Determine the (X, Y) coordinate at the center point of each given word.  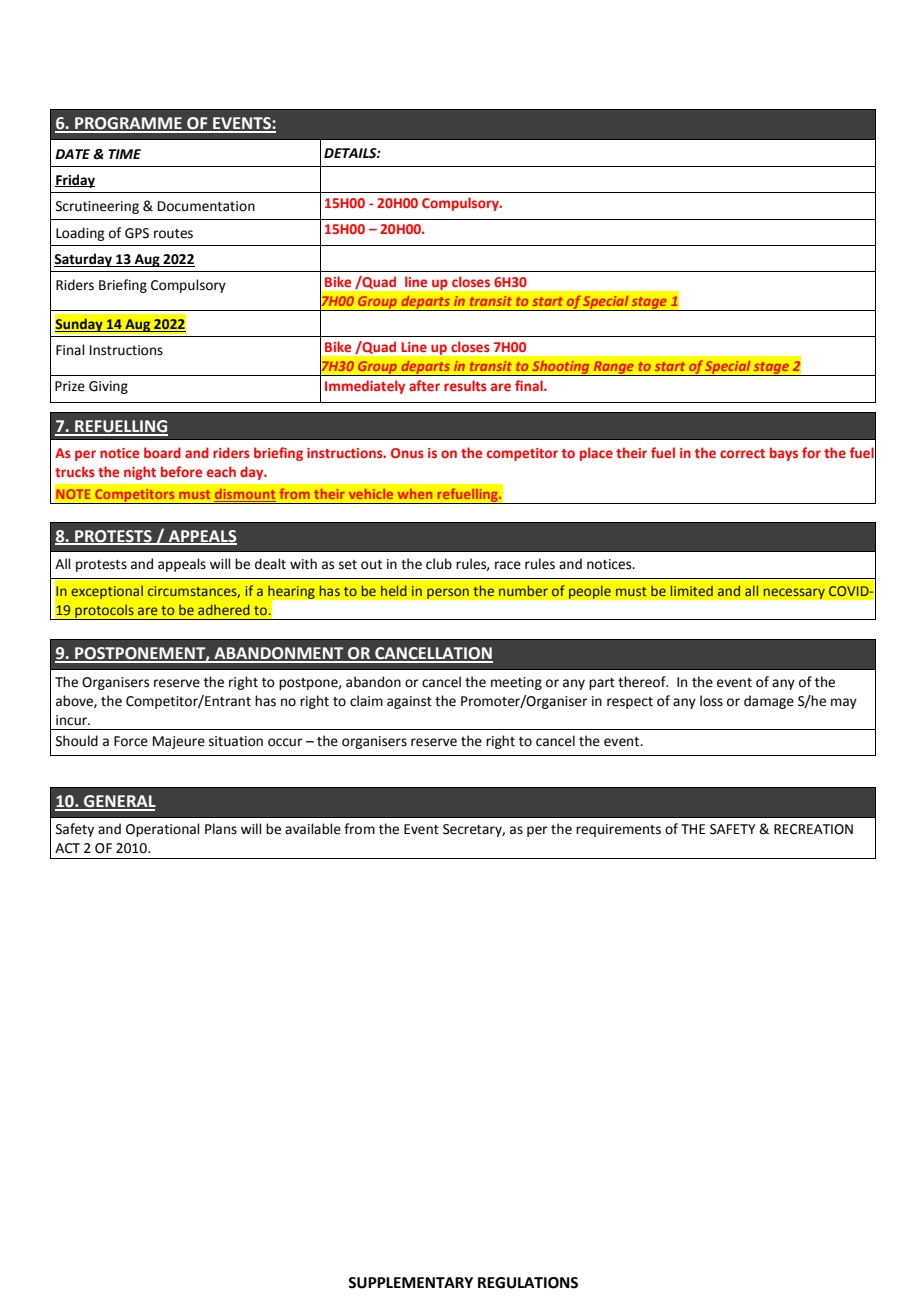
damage (769, 702)
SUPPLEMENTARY (410, 1283)
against (409, 702)
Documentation (206, 206)
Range (613, 368)
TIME (124, 154)
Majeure (179, 742)
